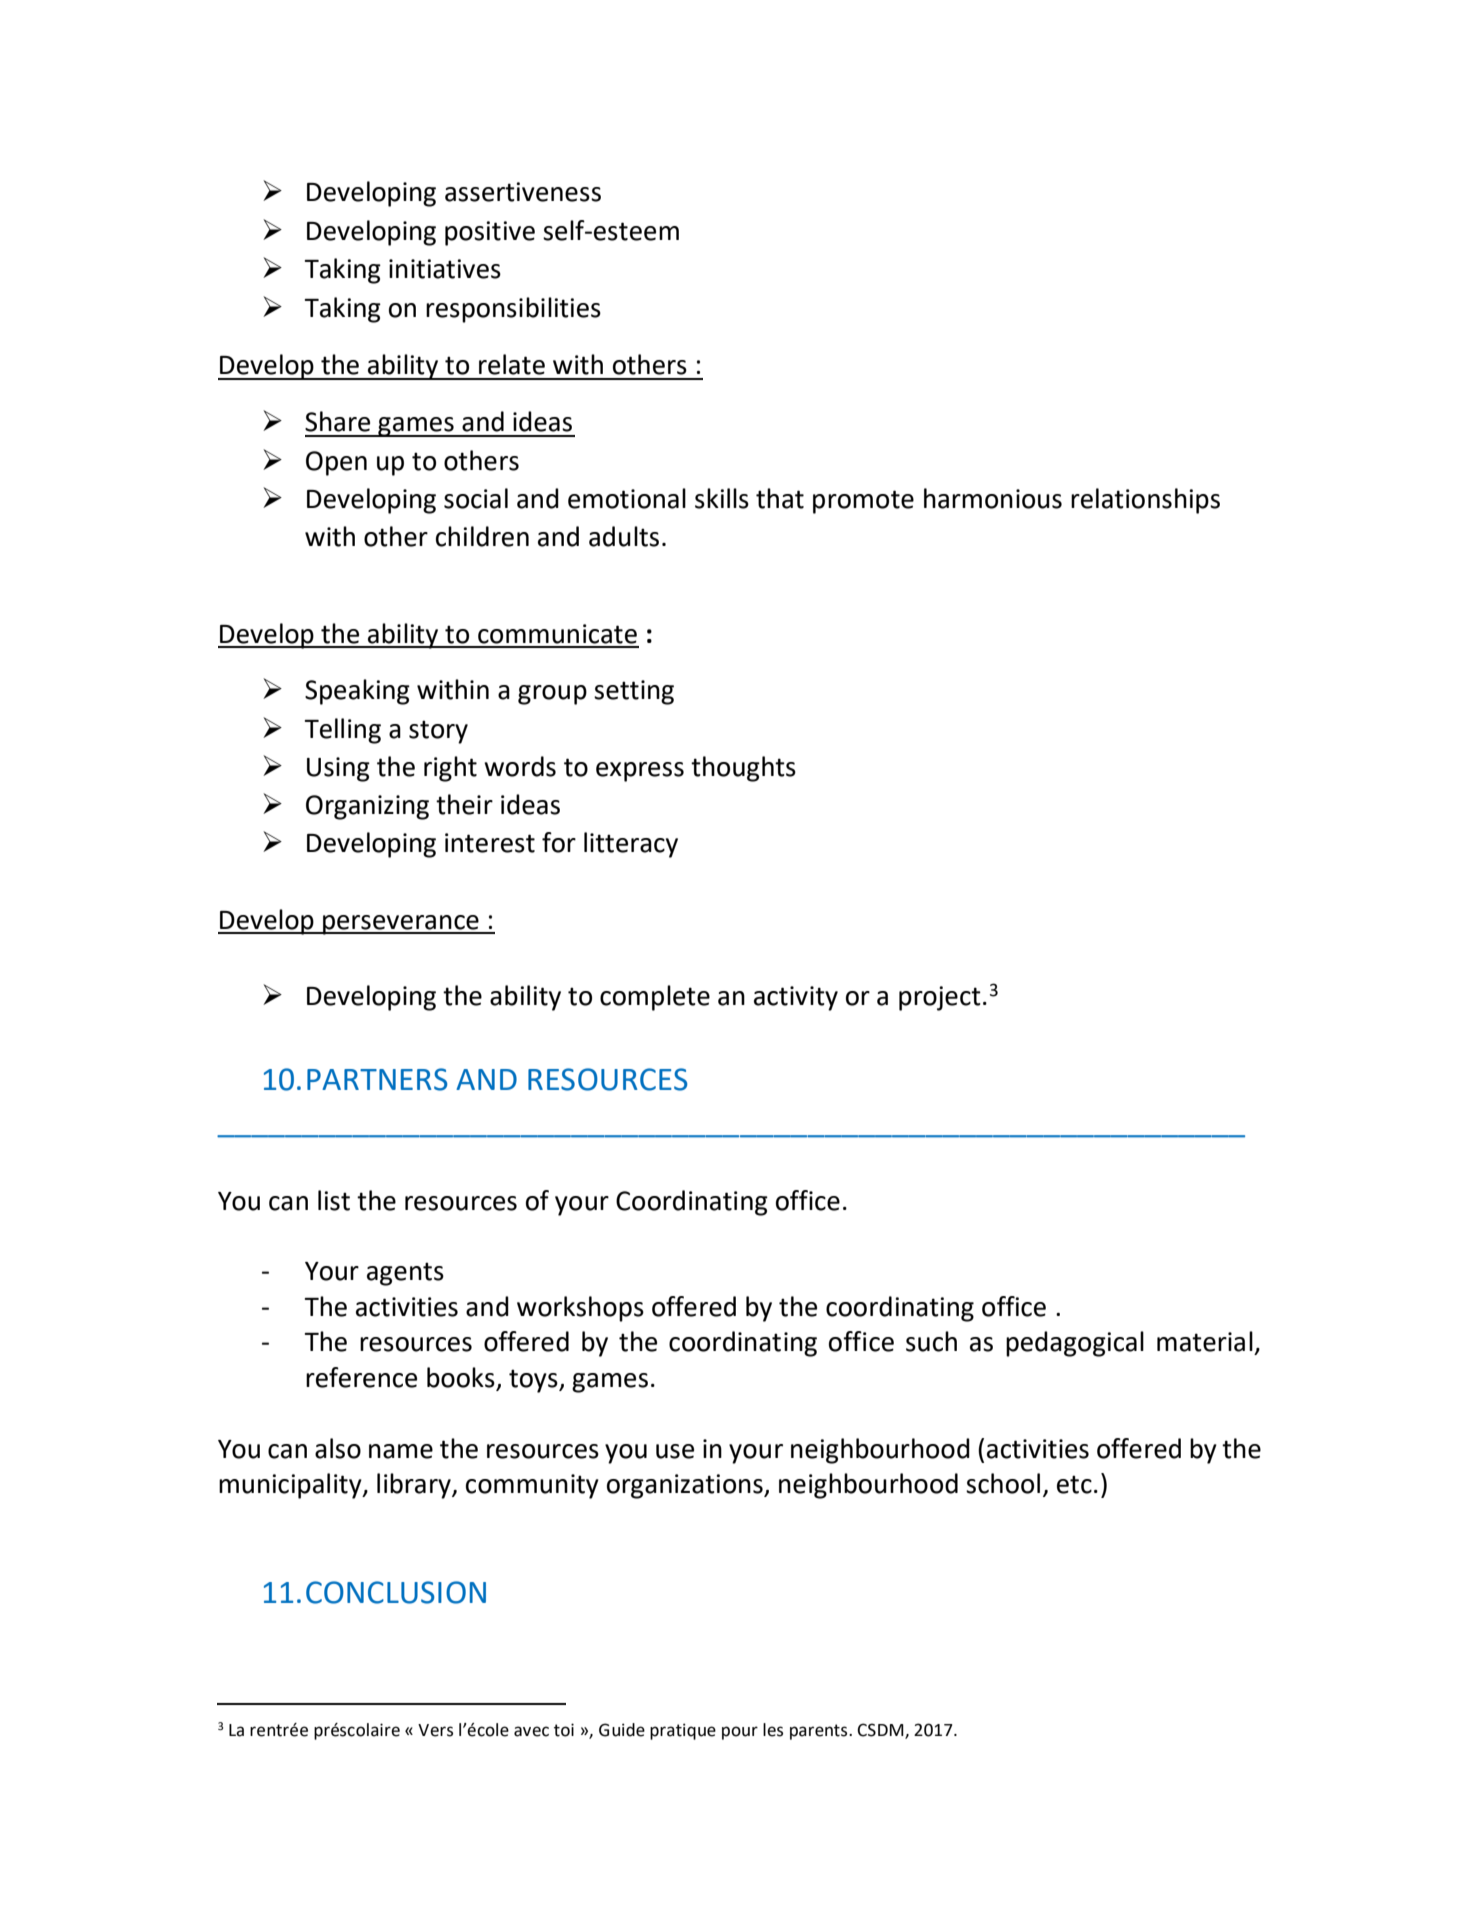  What do you see at coordinates (523, 192) in the screenshot?
I see `assertiveness` at bounding box center [523, 192].
